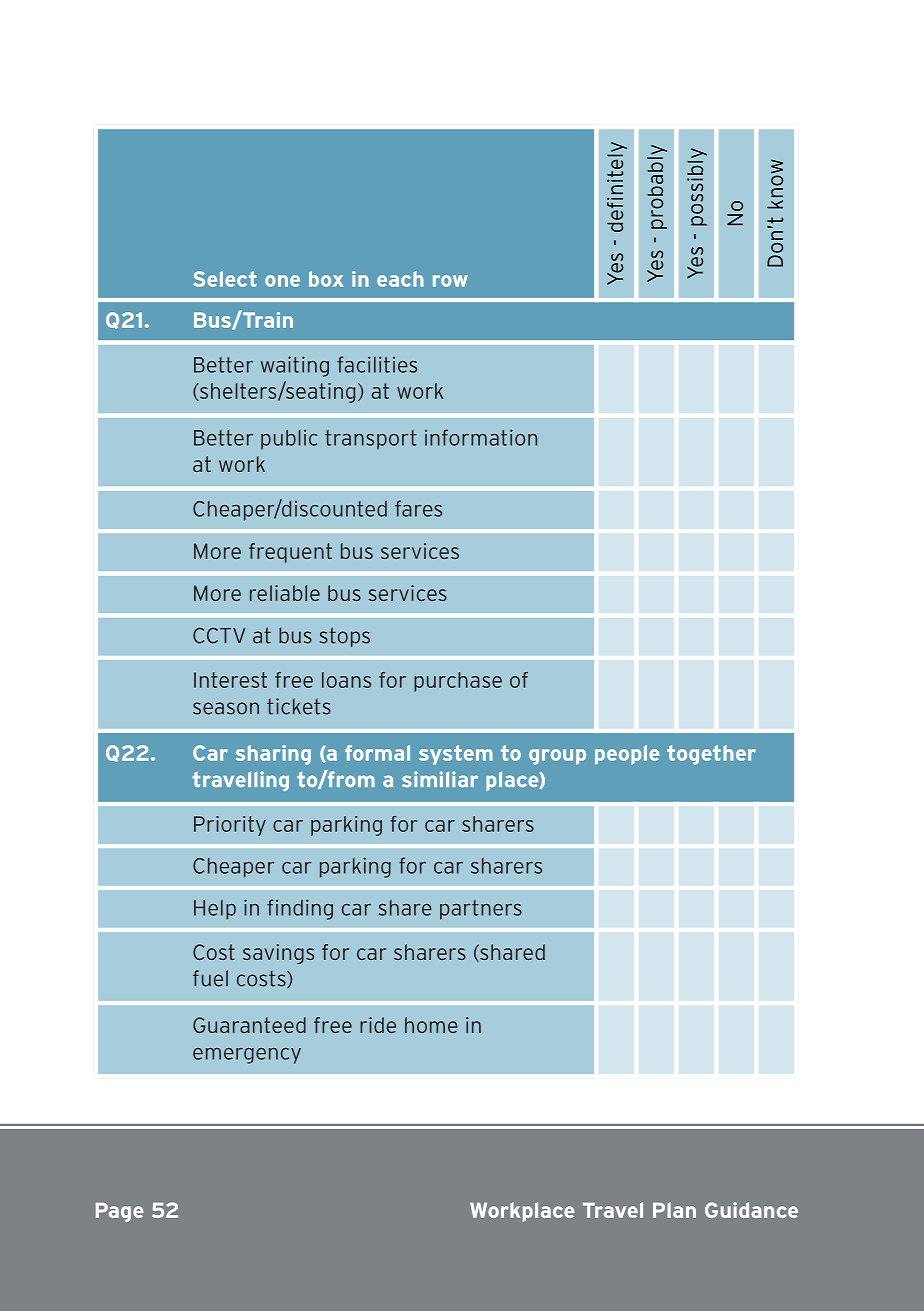 This document has width=924, height=1311. I want to click on home, so click(431, 1025).
